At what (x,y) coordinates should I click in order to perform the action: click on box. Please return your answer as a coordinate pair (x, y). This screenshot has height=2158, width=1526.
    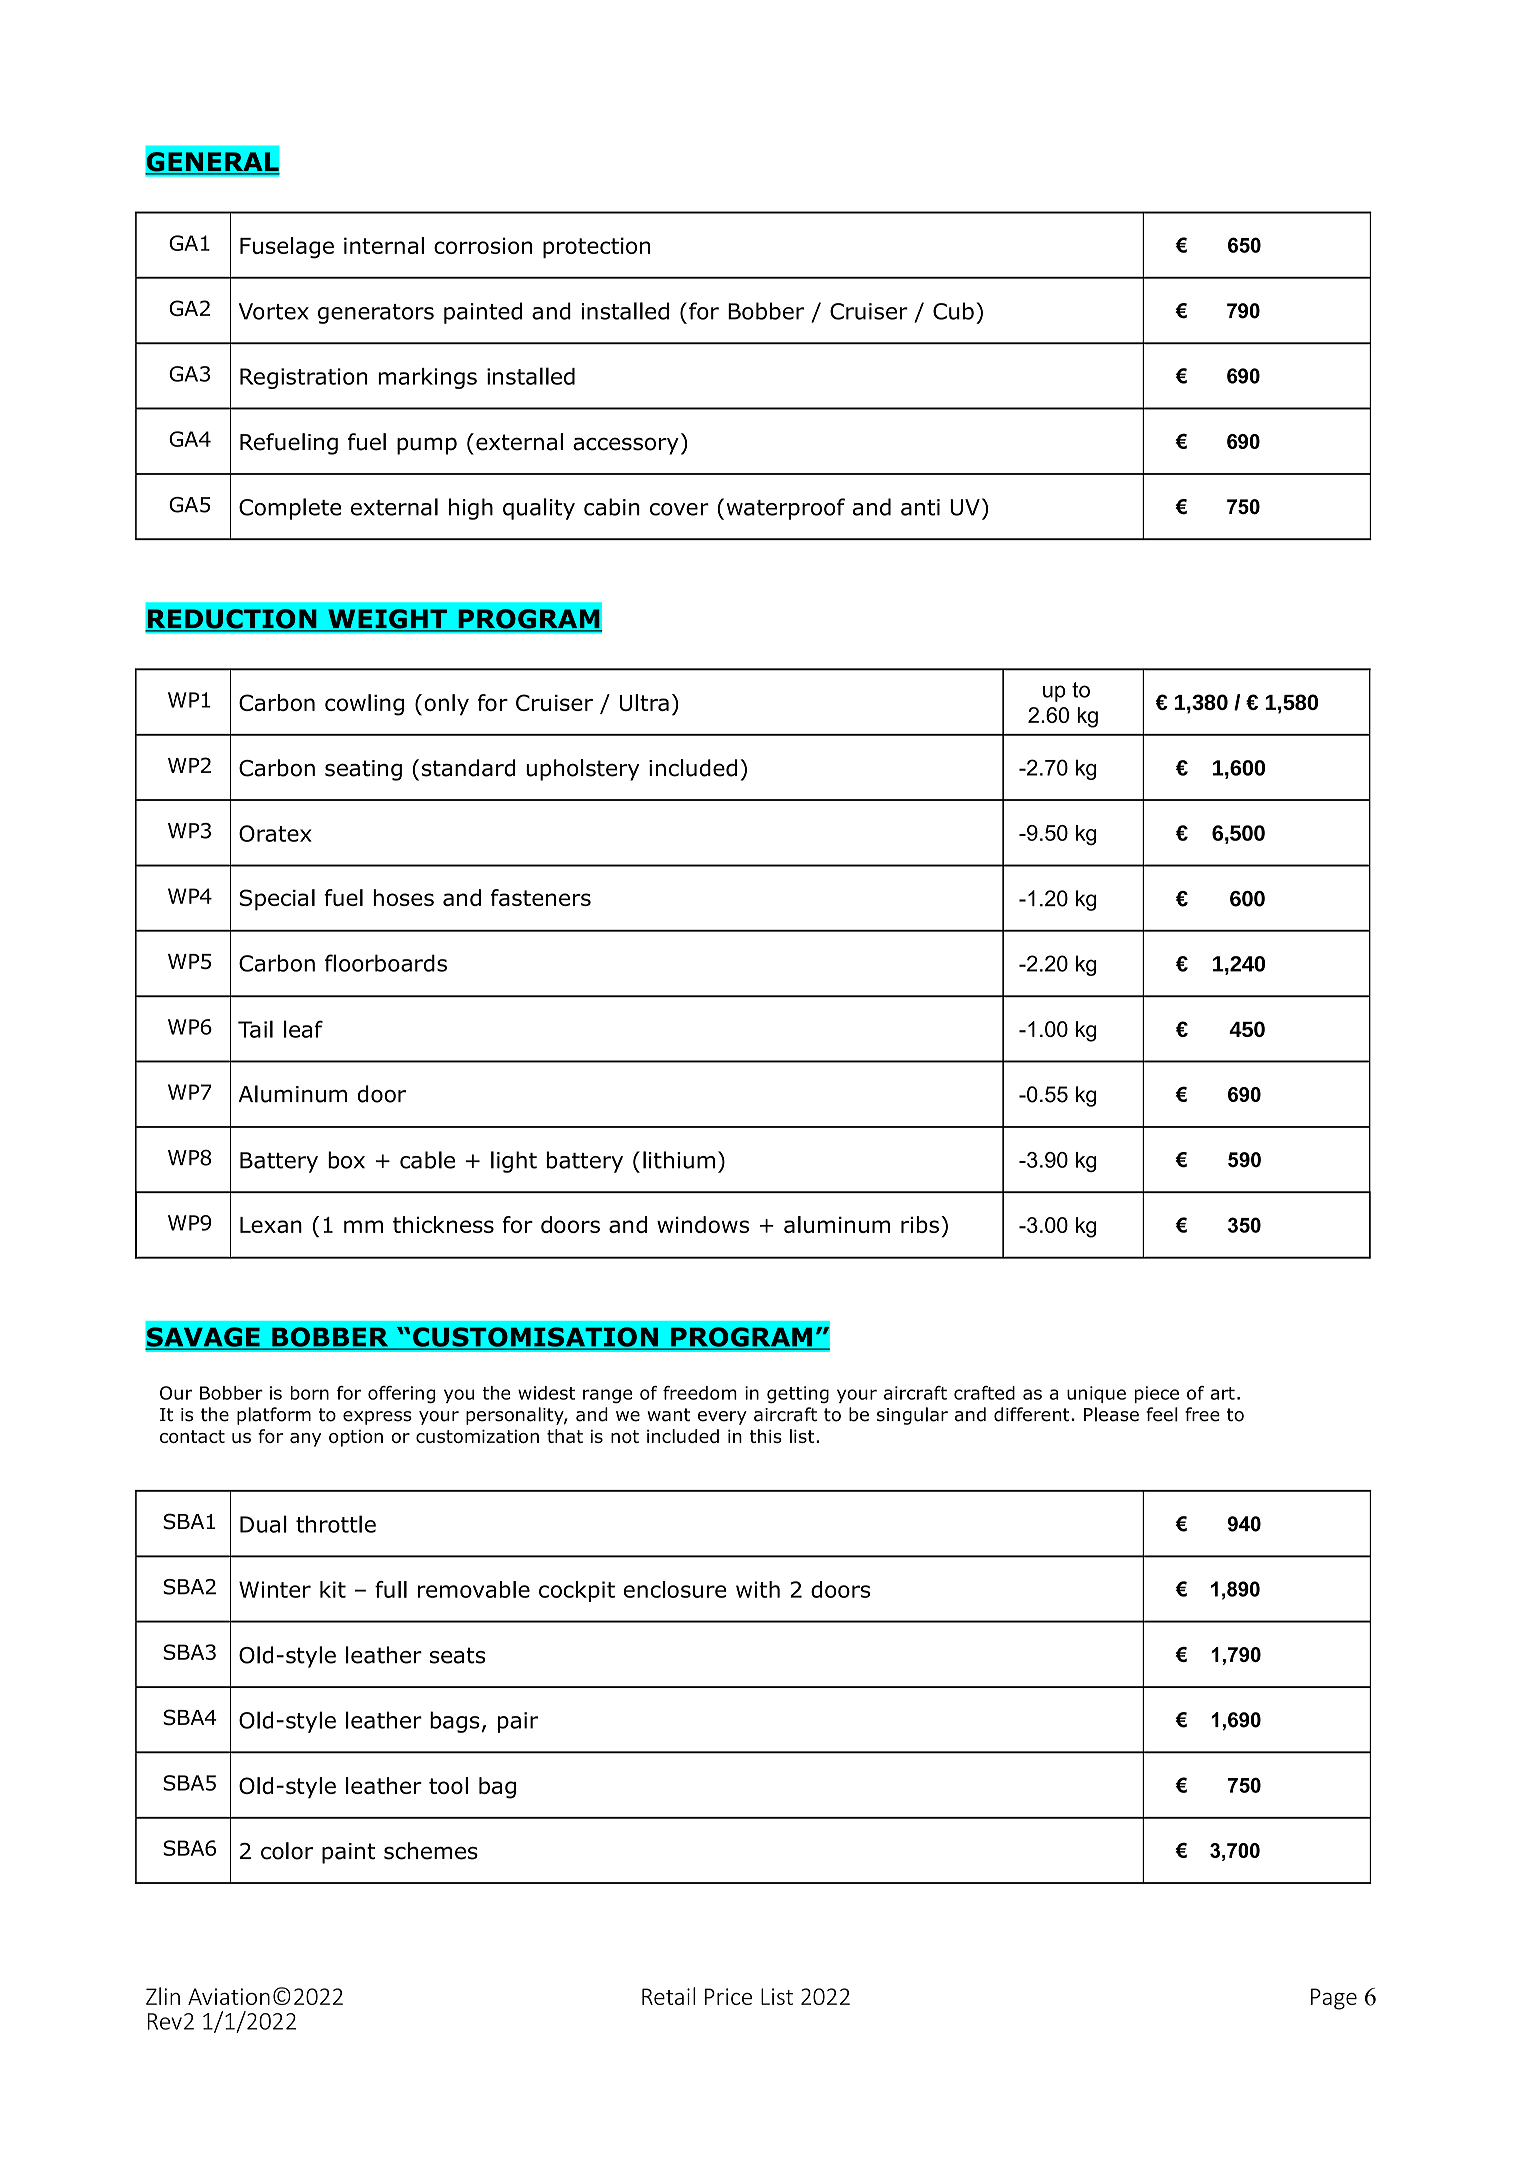
    Looking at the image, I should click on (346, 1160).
